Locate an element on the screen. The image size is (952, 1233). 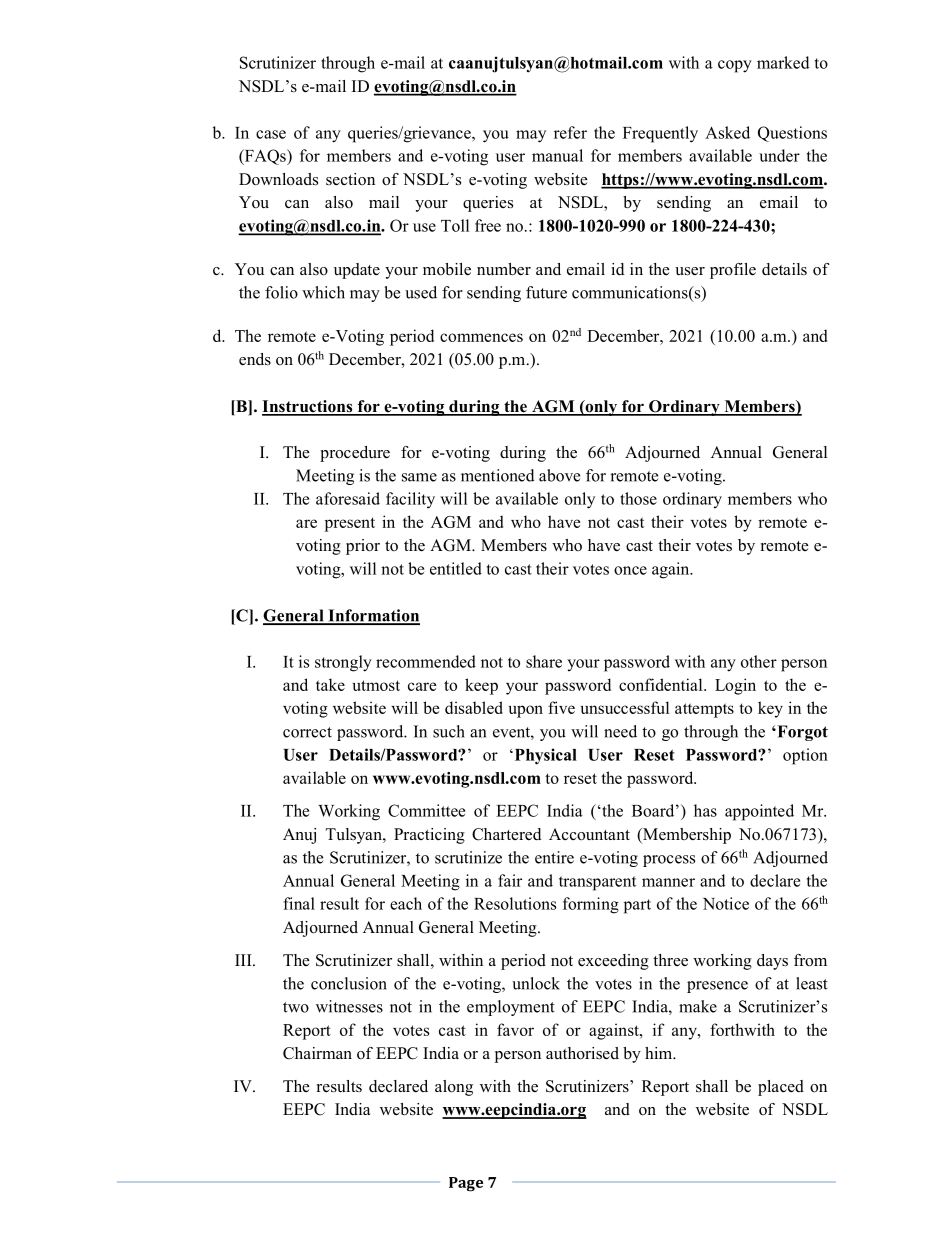
Chartered is located at coordinates (506, 834).
